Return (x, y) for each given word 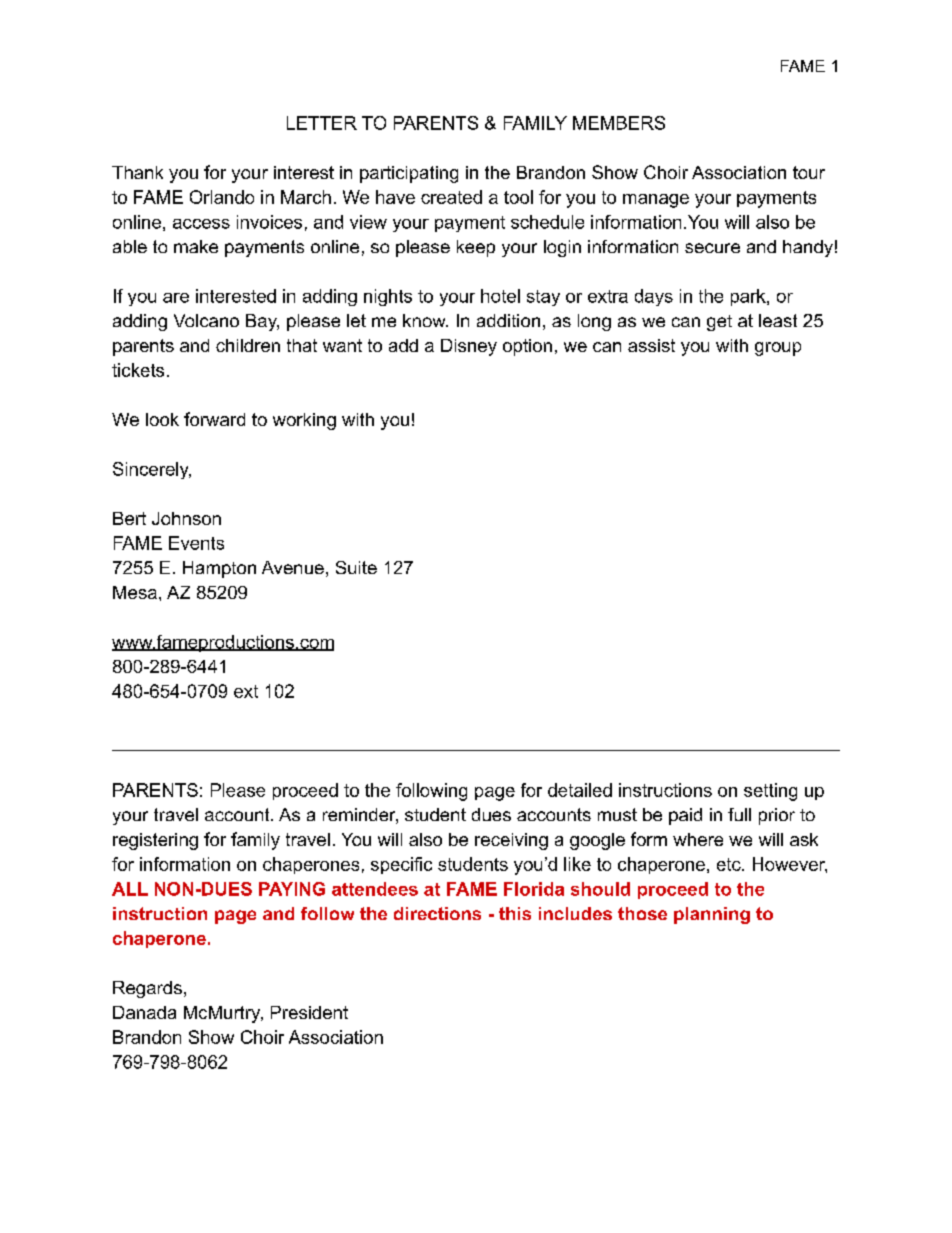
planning (712, 915)
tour (809, 172)
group (778, 349)
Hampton (219, 569)
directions (437, 913)
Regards (147, 989)
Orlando (222, 197)
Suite (356, 567)
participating (409, 174)
